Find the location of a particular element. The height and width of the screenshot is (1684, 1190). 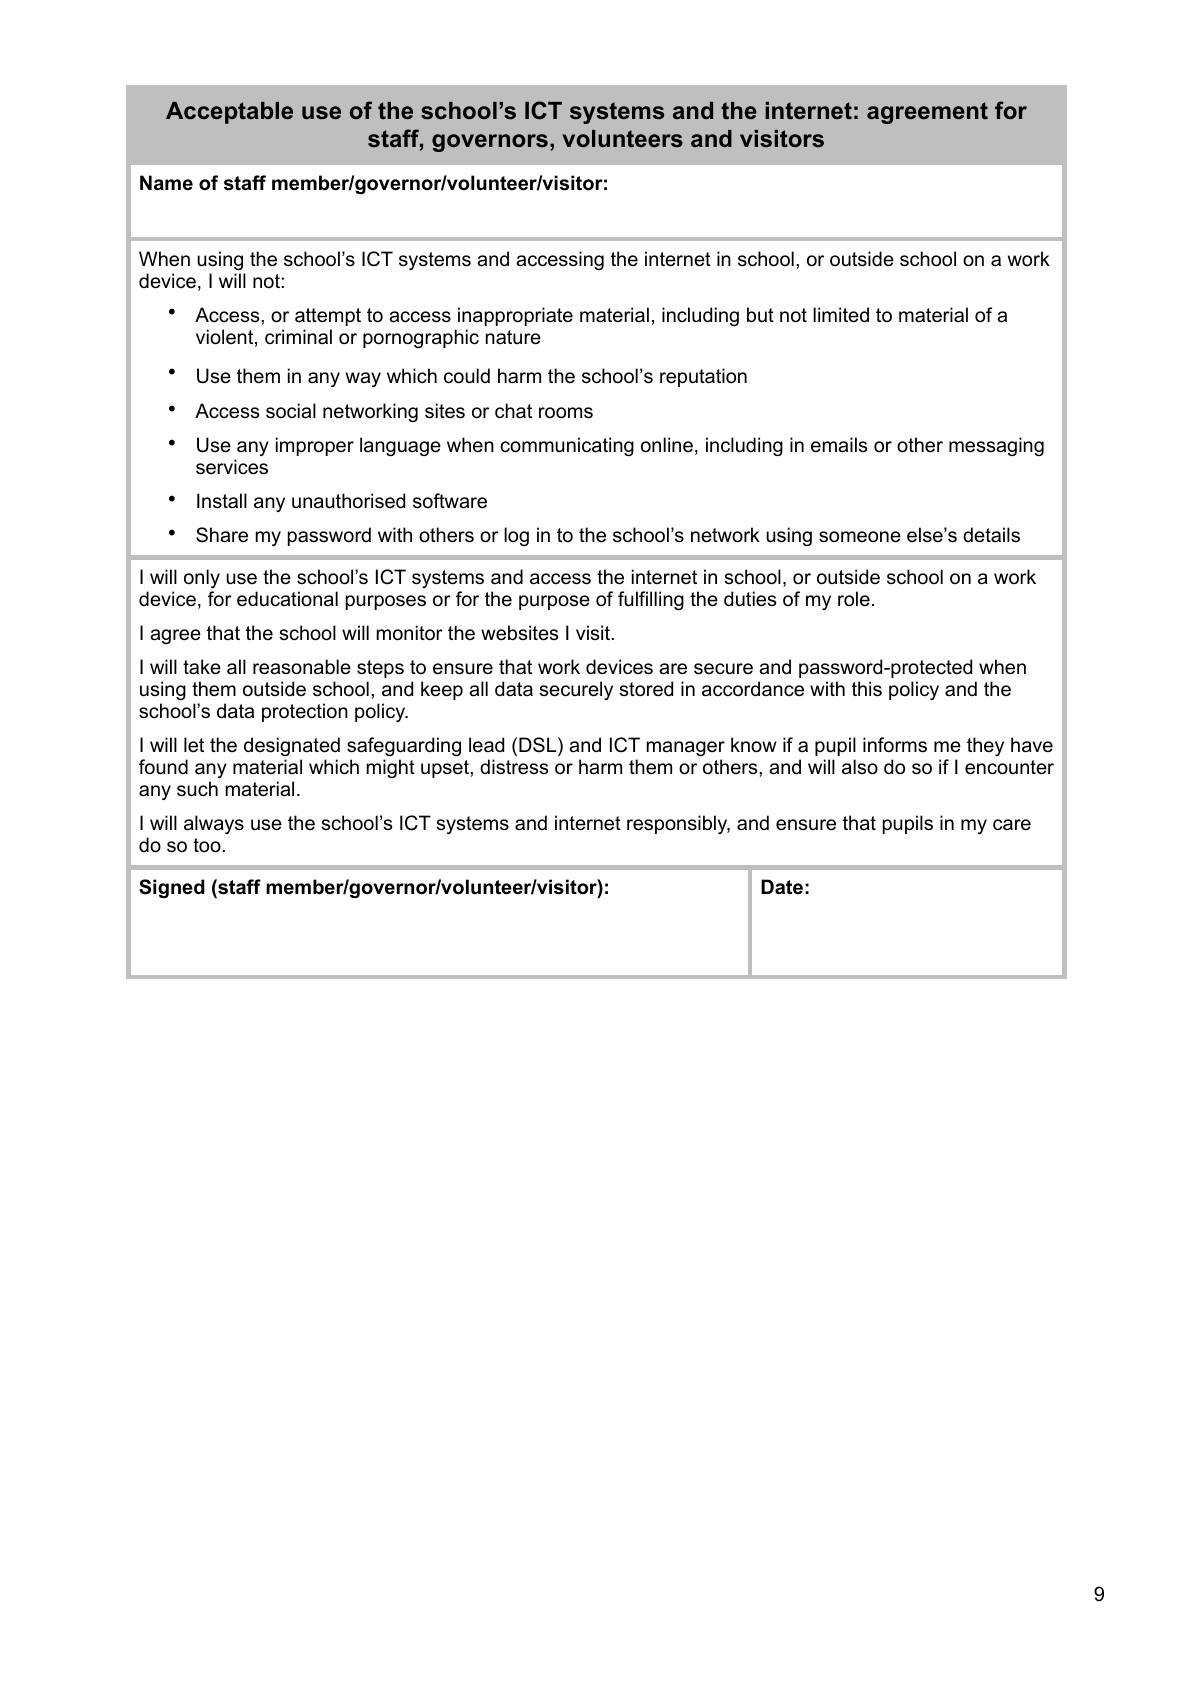

social is located at coordinates (291, 411).
